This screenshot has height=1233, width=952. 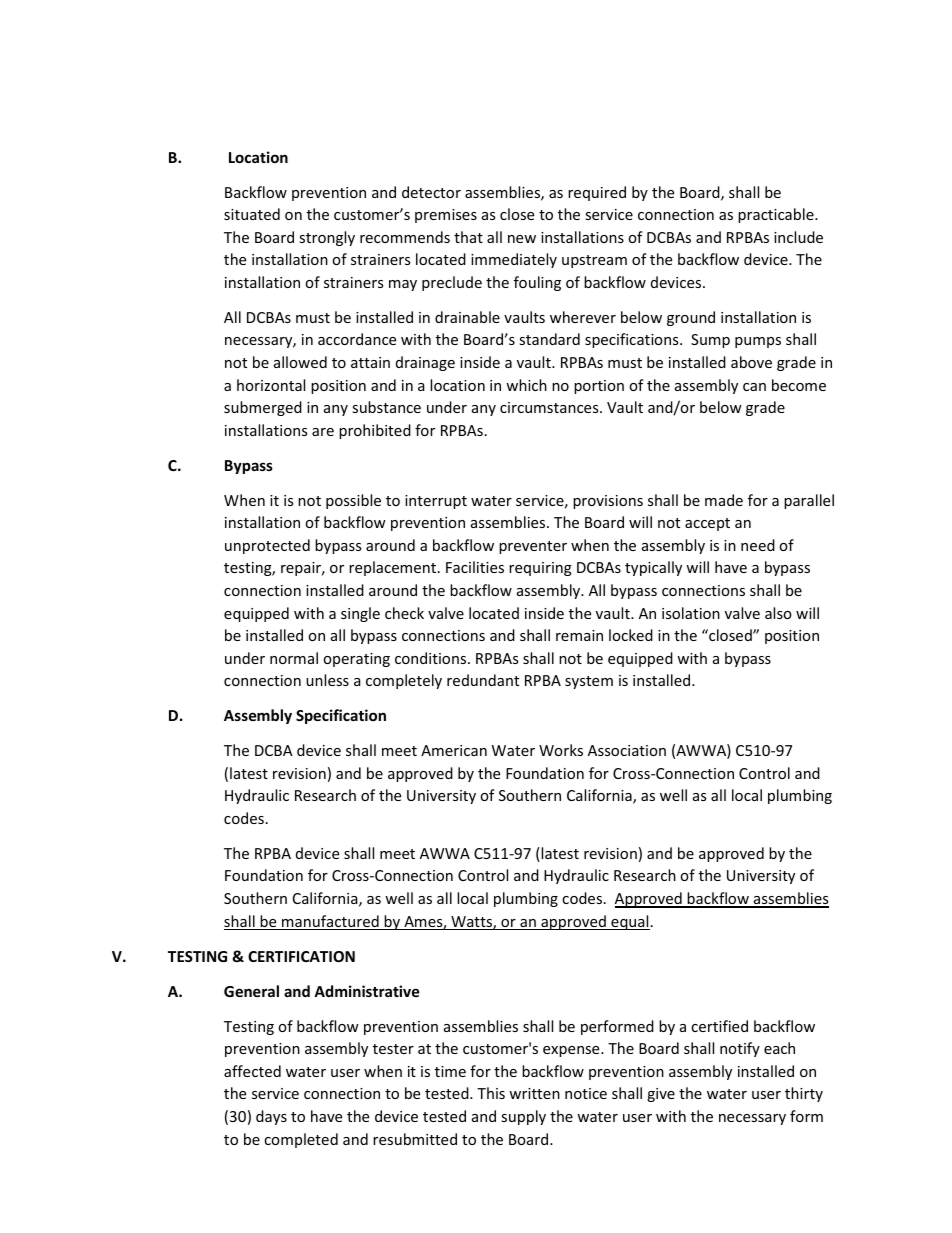 I want to click on practicable, so click(x=777, y=215).
